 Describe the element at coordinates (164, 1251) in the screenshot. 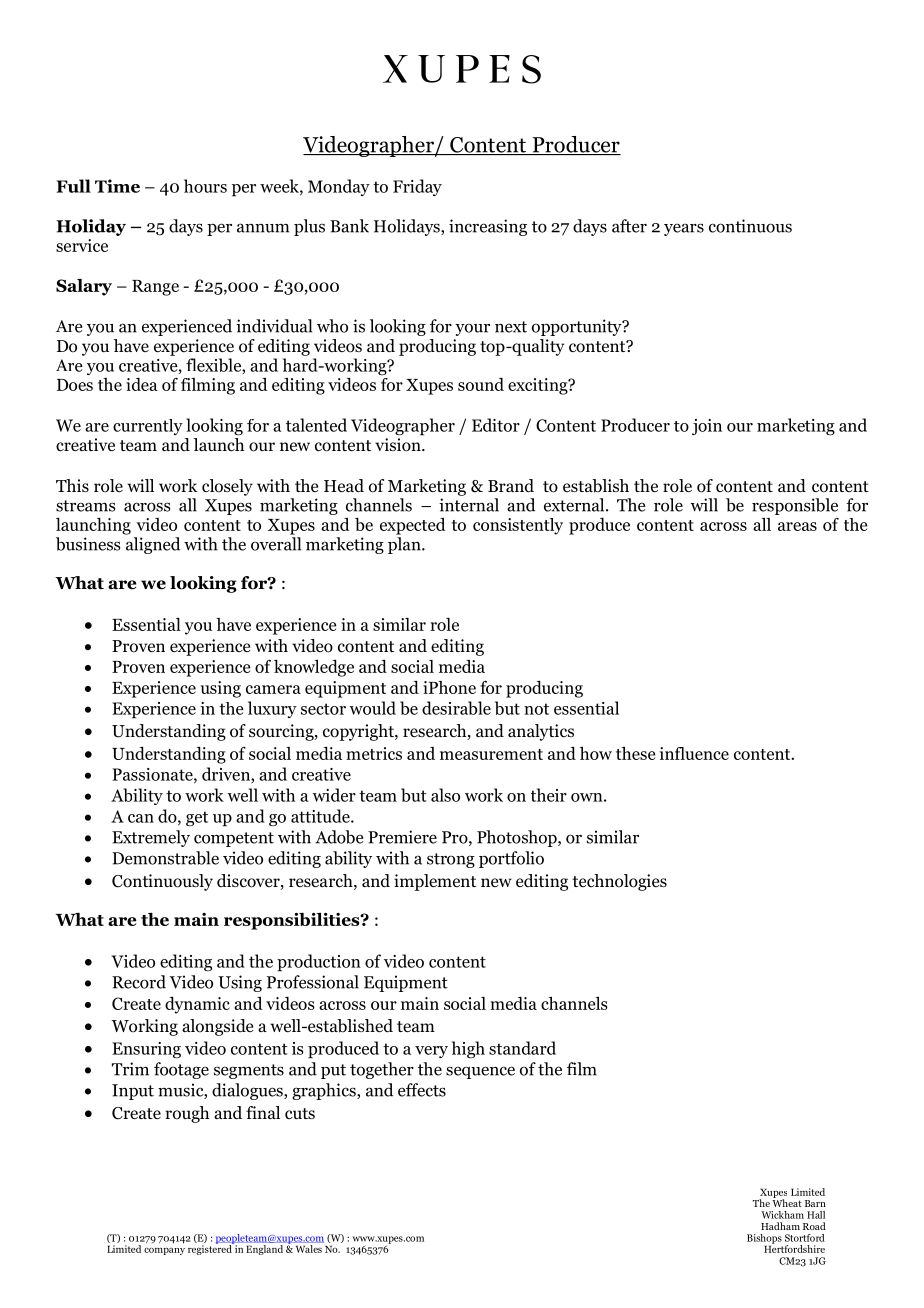

I see `company` at that location.
